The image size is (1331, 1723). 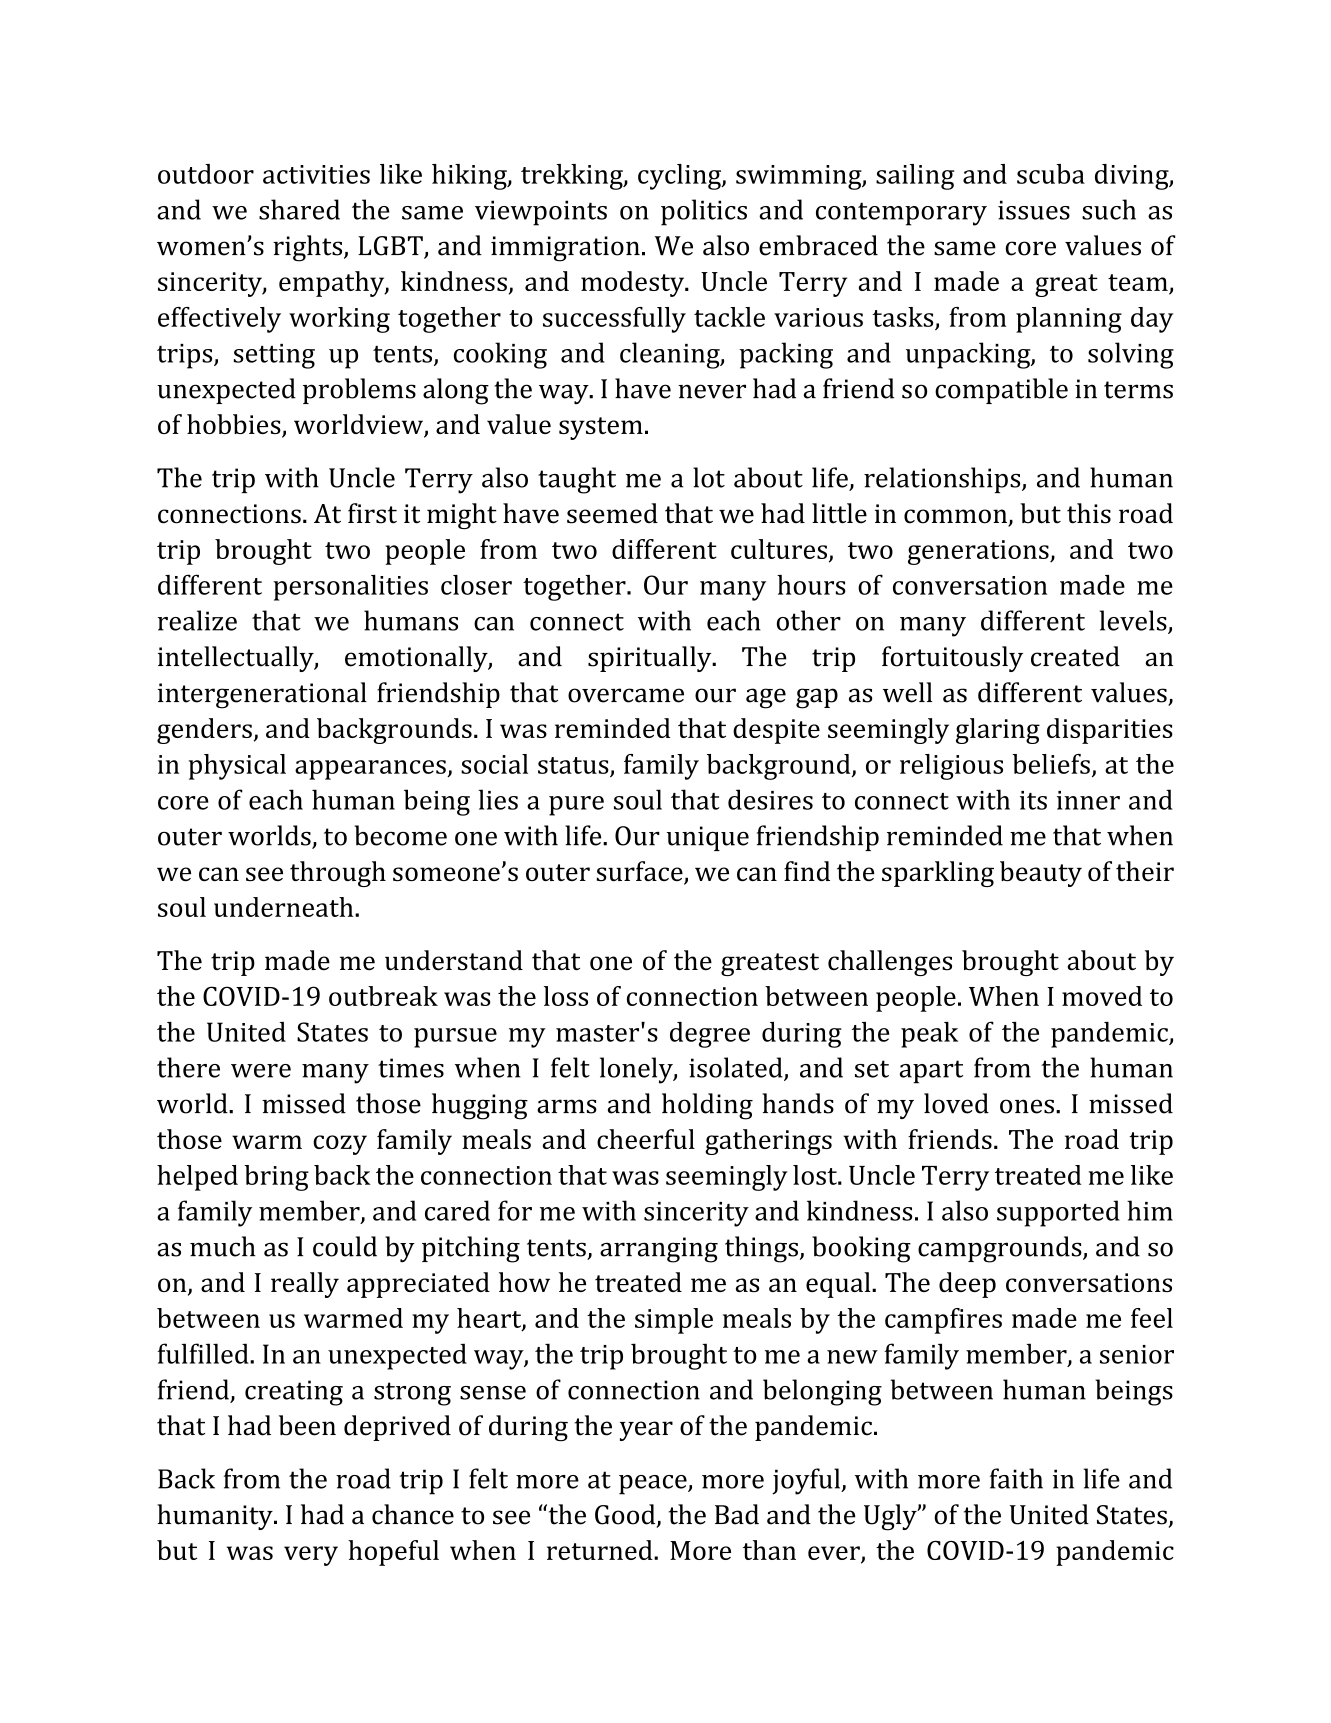 What do you see at coordinates (651, 659) in the document?
I see `spiritually` at bounding box center [651, 659].
